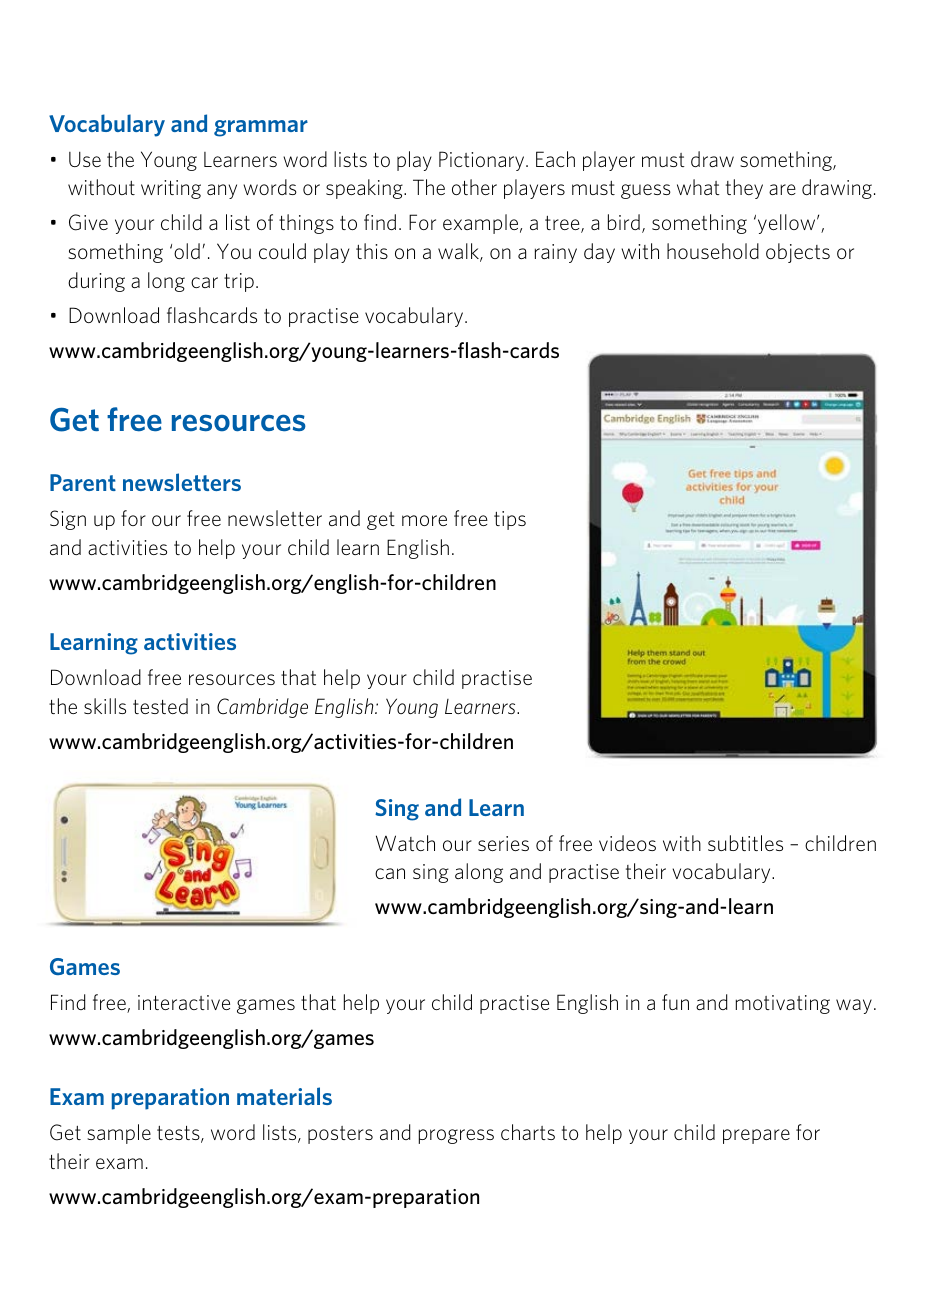 The image size is (927, 1315). Describe the element at coordinates (556, 253) in the image. I see `rainy` at that location.
